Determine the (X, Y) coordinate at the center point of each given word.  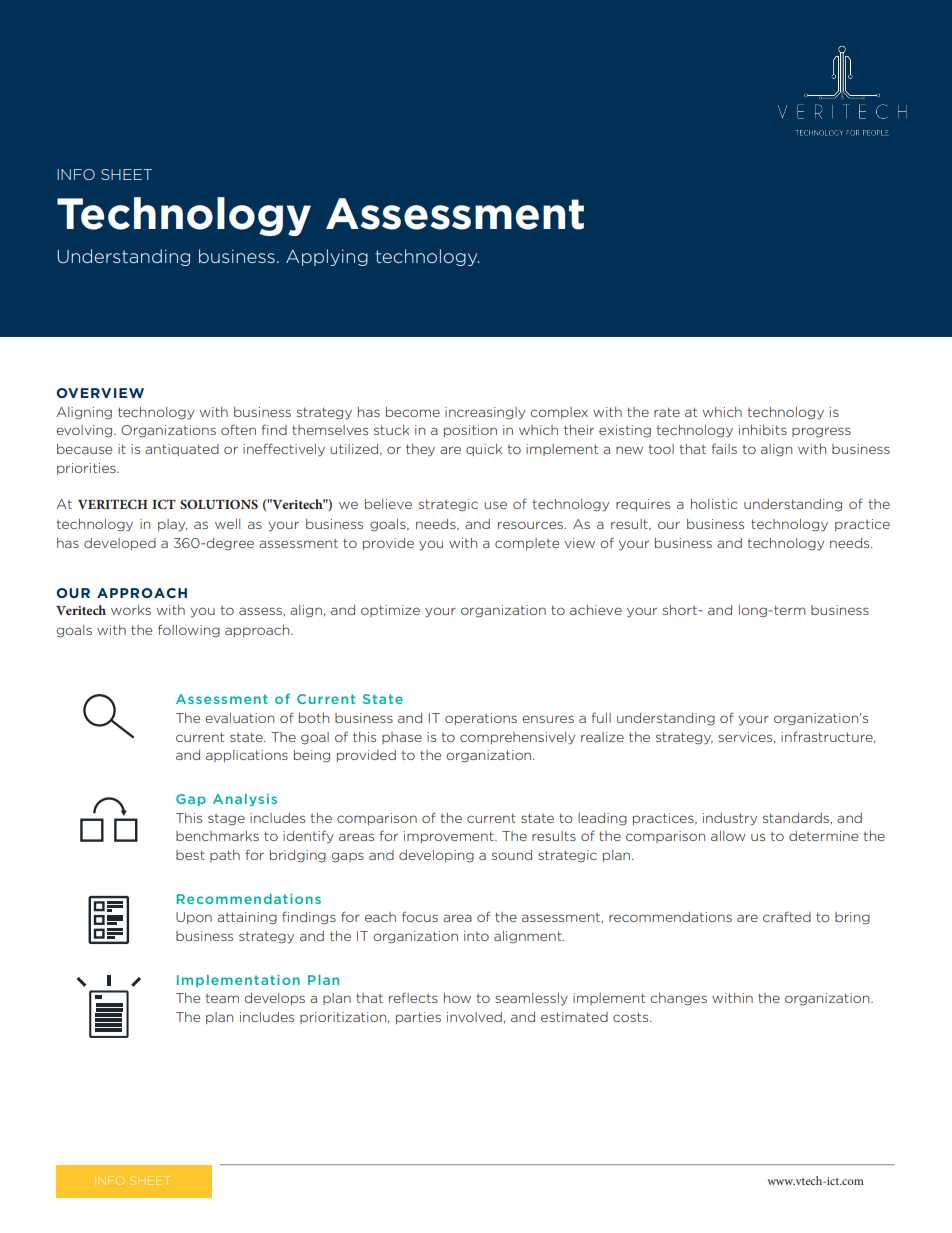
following (189, 631)
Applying (327, 257)
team (222, 998)
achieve (596, 610)
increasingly (485, 413)
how (457, 998)
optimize (390, 611)
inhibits (763, 430)
